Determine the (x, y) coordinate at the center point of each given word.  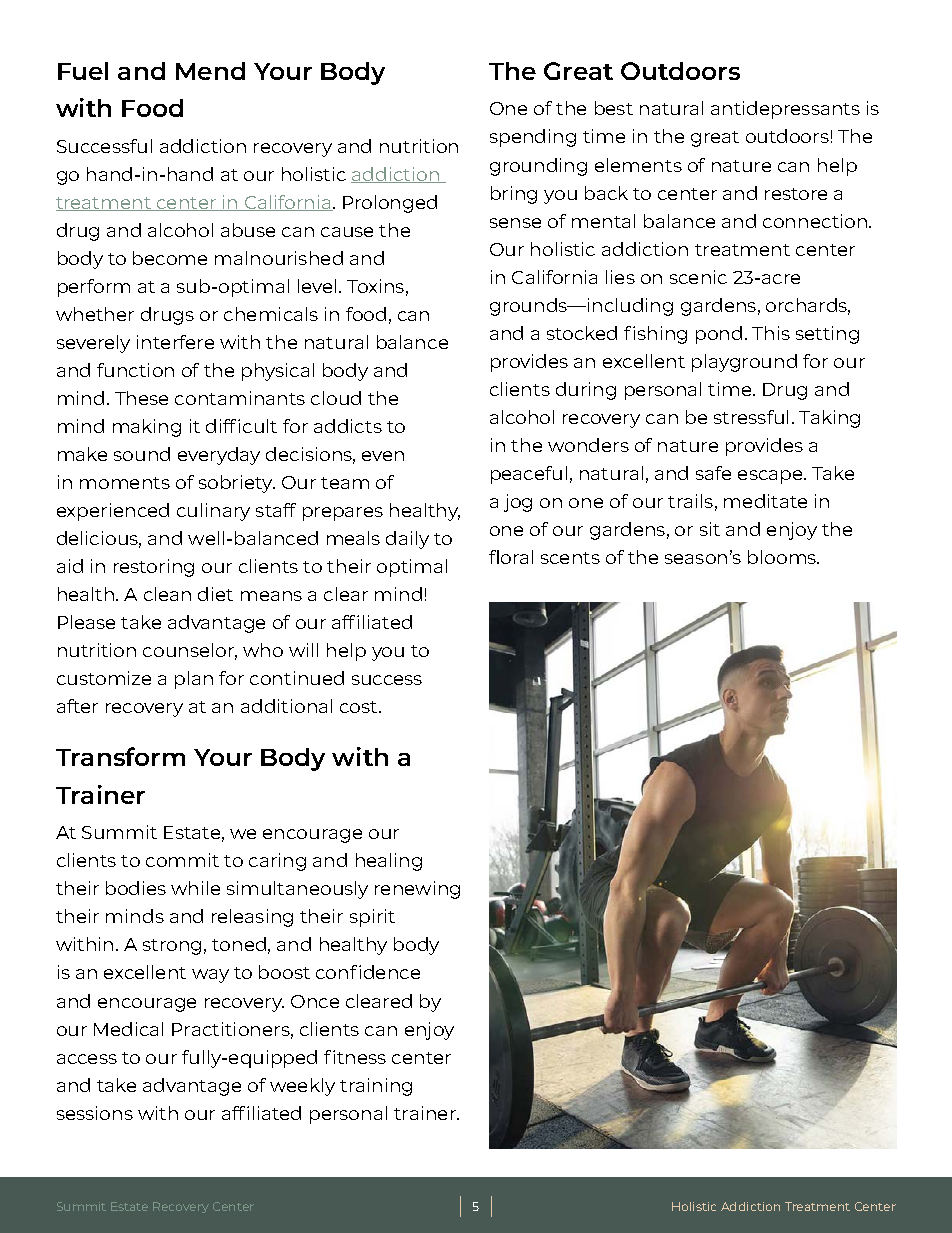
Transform (120, 756)
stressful (751, 417)
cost (360, 707)
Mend (210, 71)
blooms (783, 557)
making (147, 428)
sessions (95, 1113)
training (376, 1087)
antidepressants (785, 110)
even (383, 456)
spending (533, 138)
